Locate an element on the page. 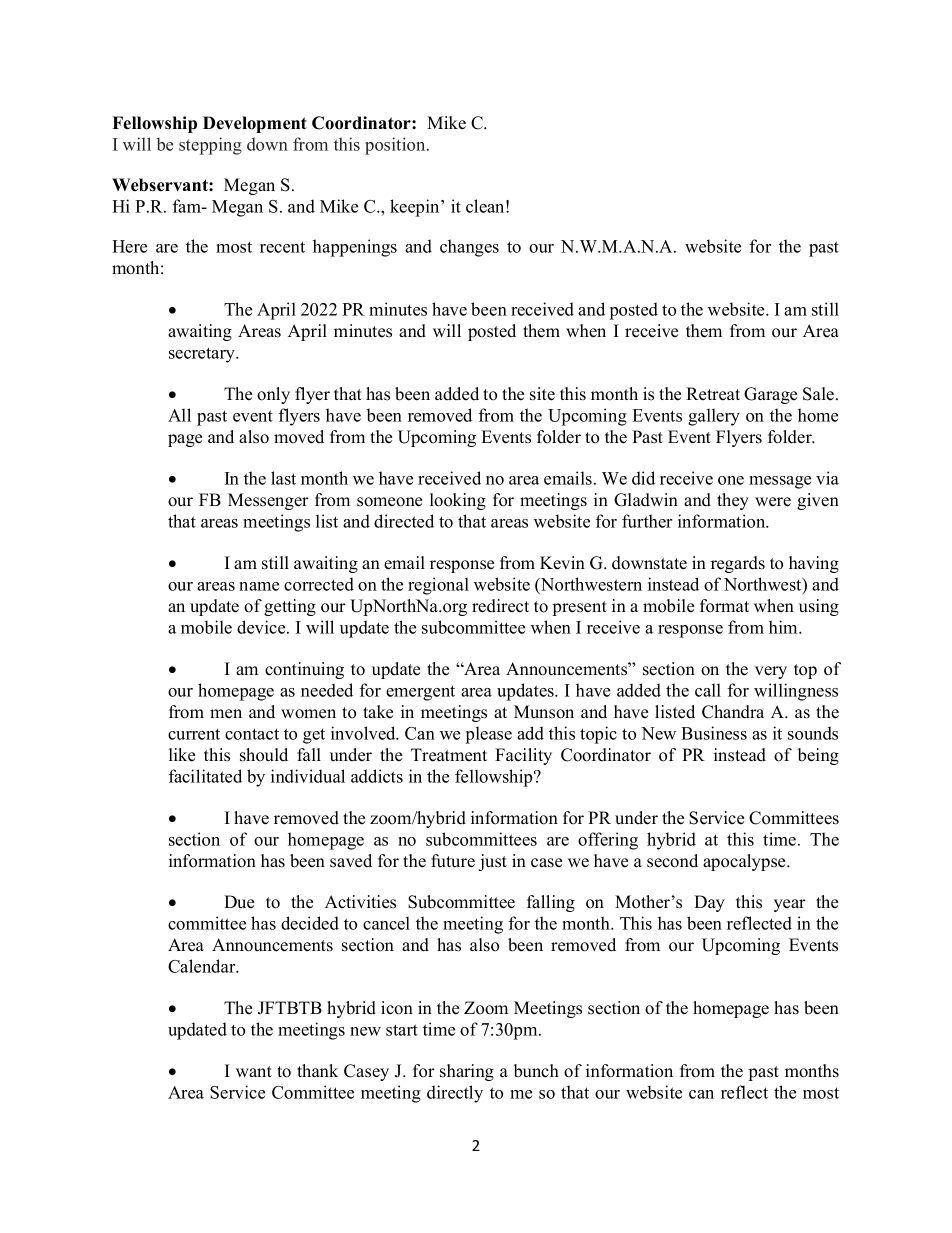 The height and width of the document is (1233, 952). Treatment is located at coordinates (449, 755).
